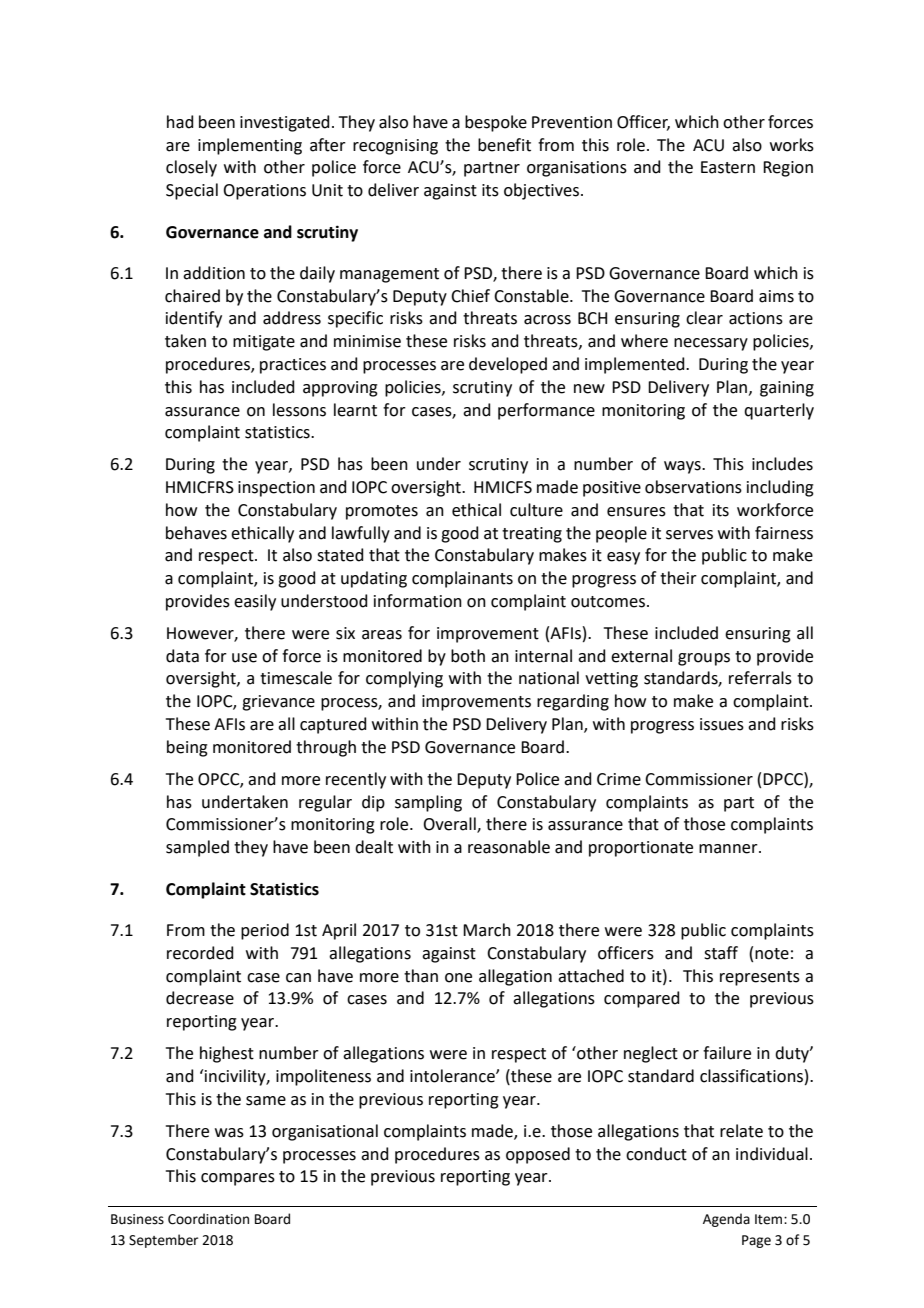 The width and height of the screenshot is (924, 1308). I want to click on groups, so click(704, 659).
